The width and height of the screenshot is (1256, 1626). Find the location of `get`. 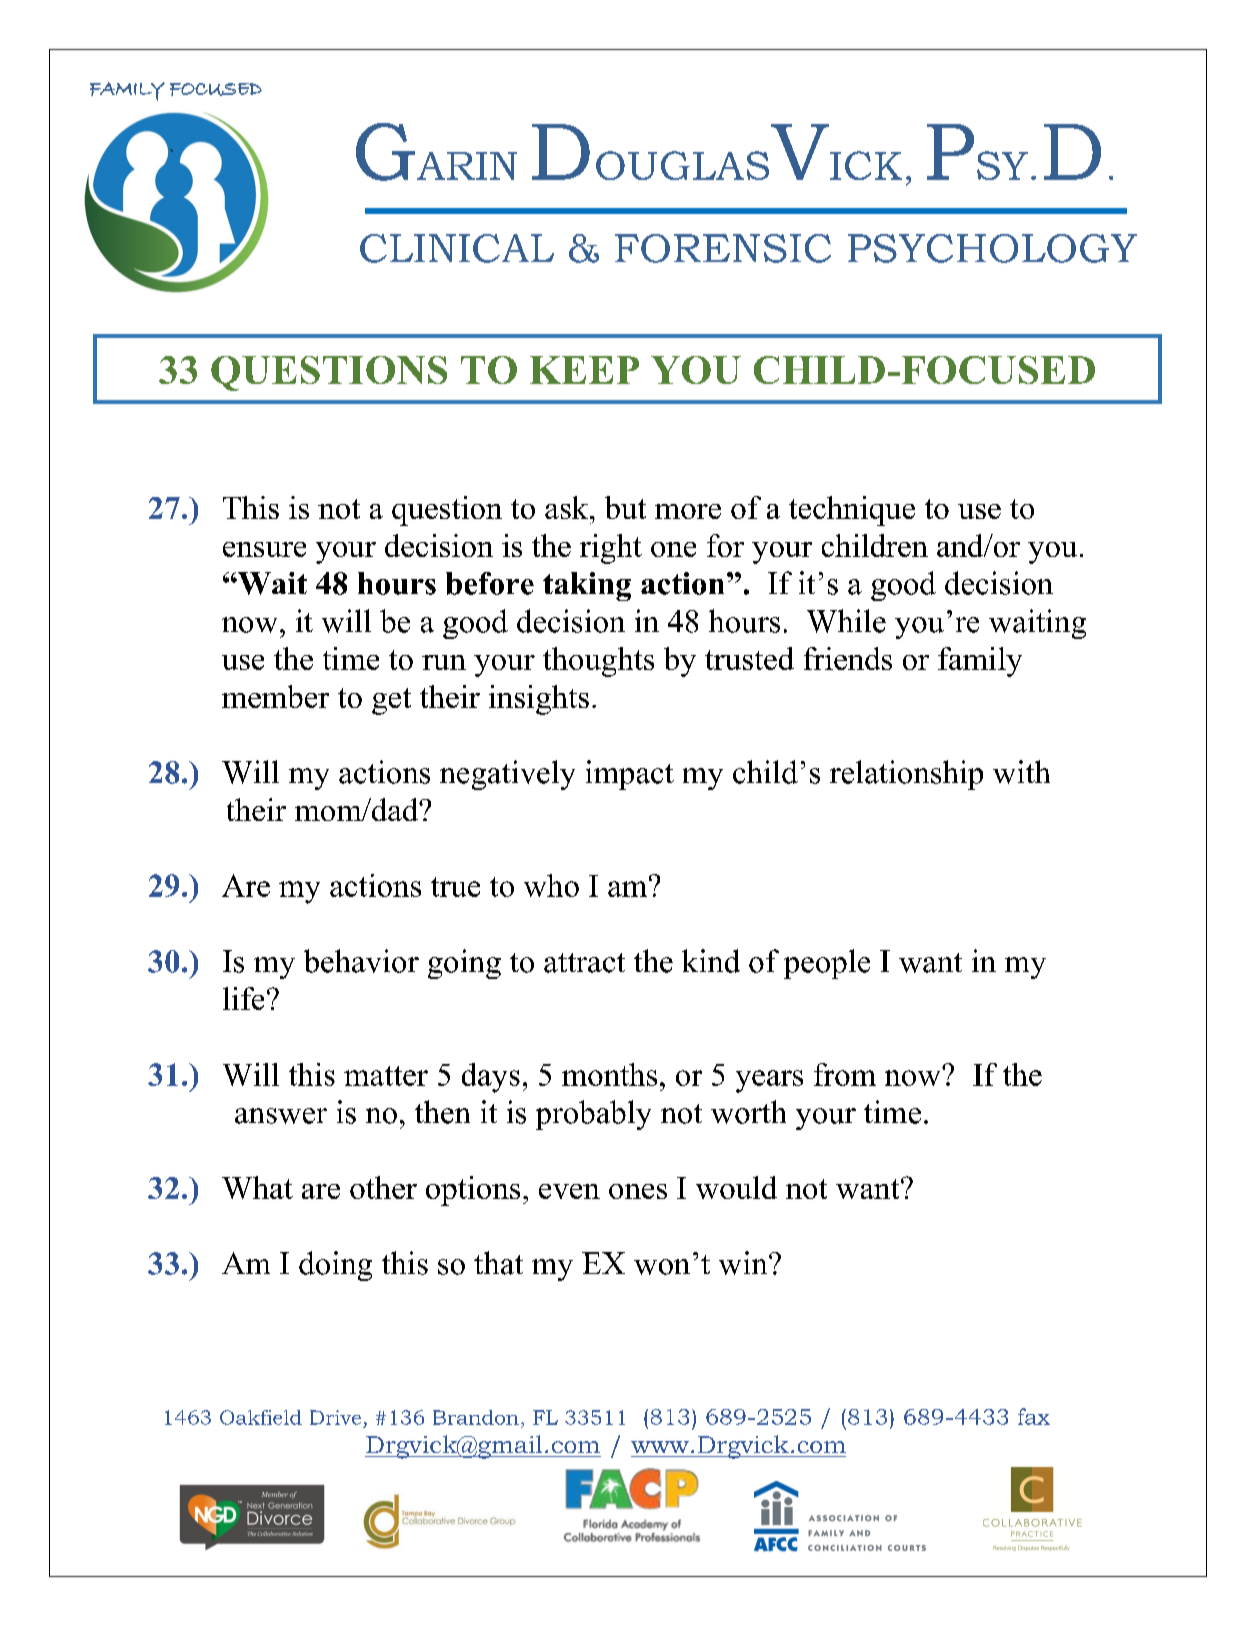

get is located at coordinates (391, 701).
